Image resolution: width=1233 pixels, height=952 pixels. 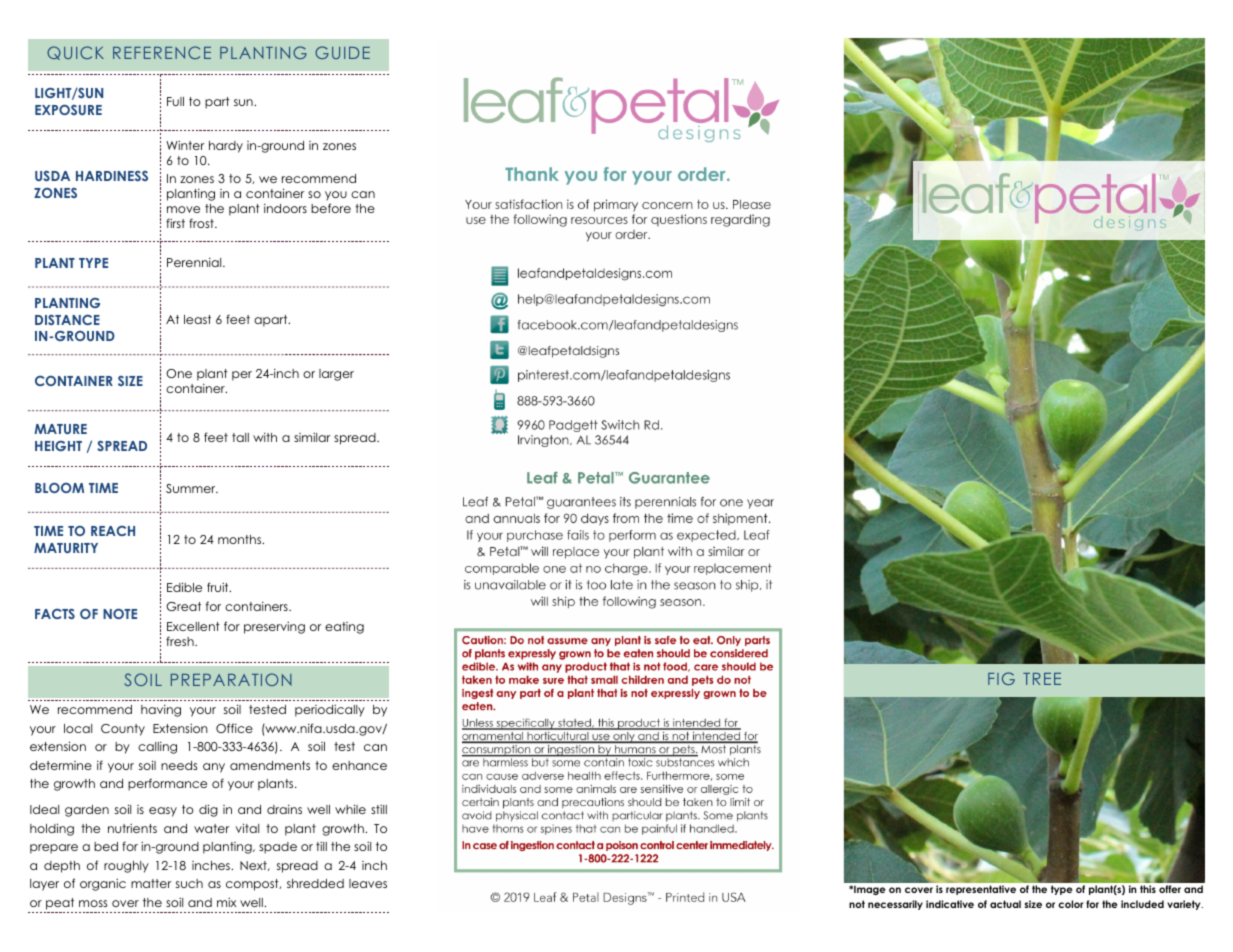 I want to click on before, so click(x=331, y=208).
